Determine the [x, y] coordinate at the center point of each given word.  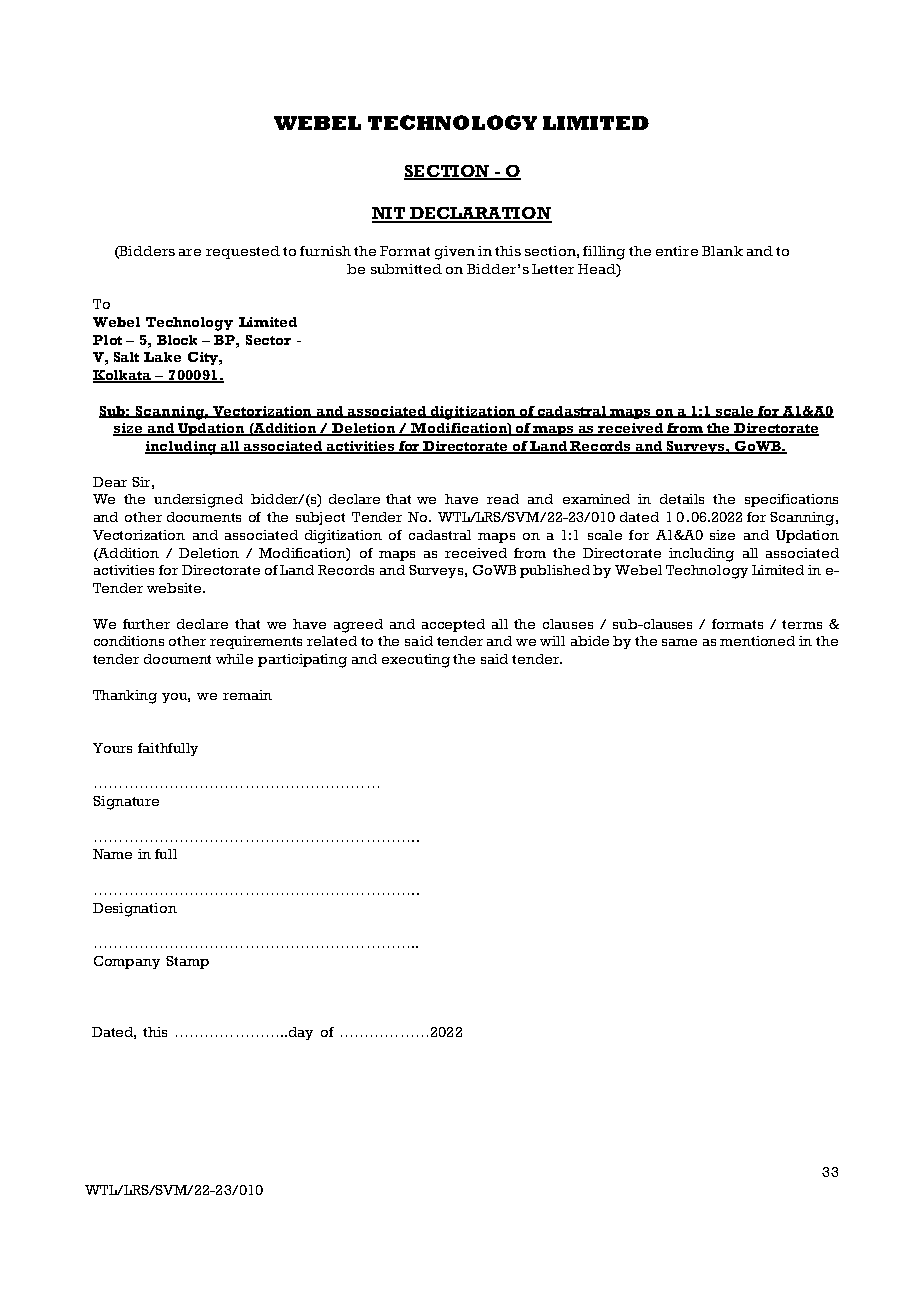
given [455, 253]
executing [416, 661]
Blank [722, 251]
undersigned [198, 501]
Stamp [187, 962]
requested [243, 252]
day [301, 1033]
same [679, 642]
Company [127, 962]
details [682, 499]
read [503, 499]
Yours [112, 748]
